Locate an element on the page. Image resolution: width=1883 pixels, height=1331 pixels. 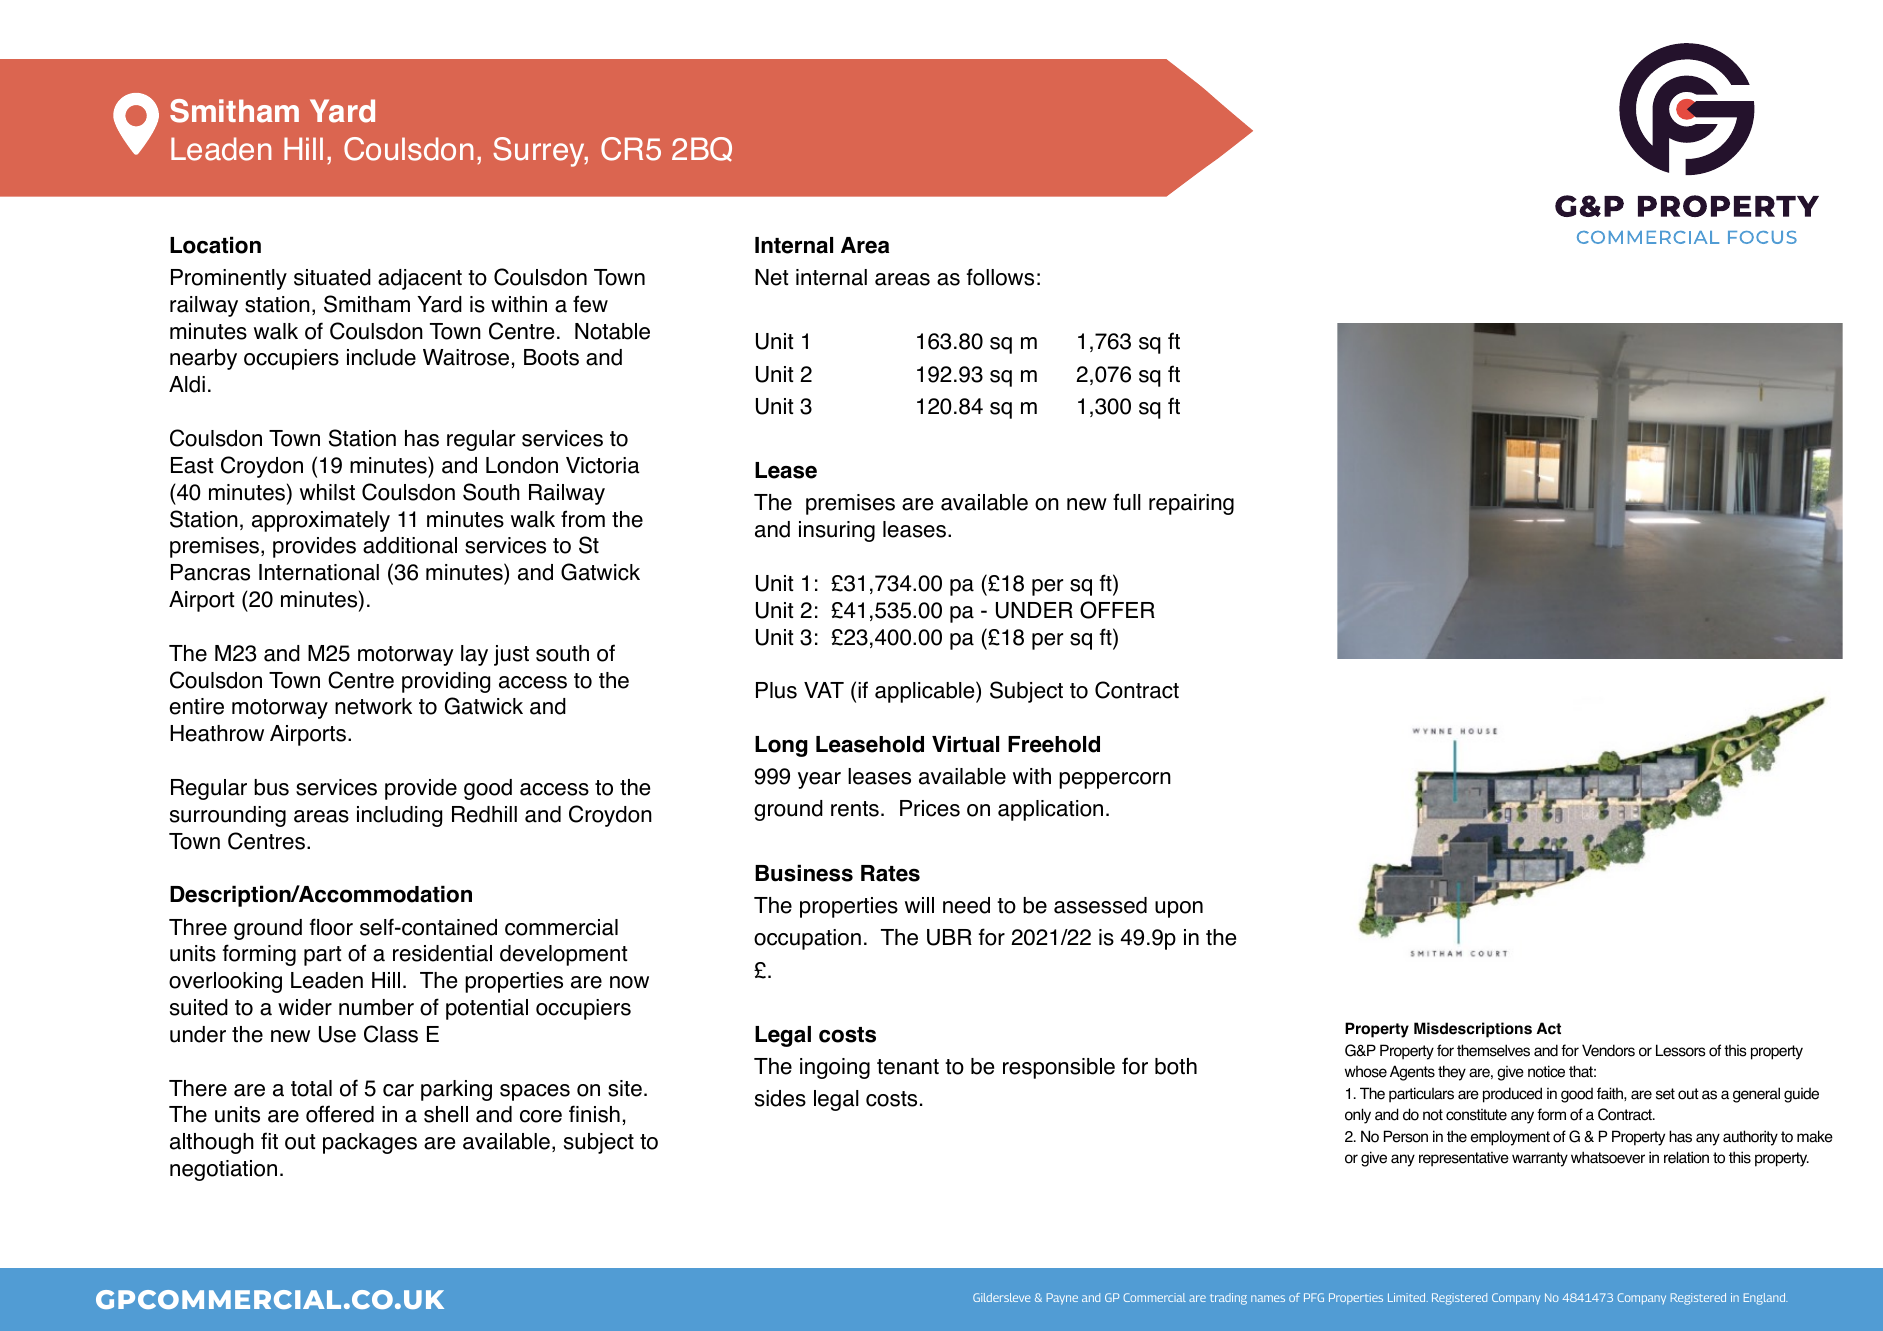
full is located at coordinates (1127, 502).
